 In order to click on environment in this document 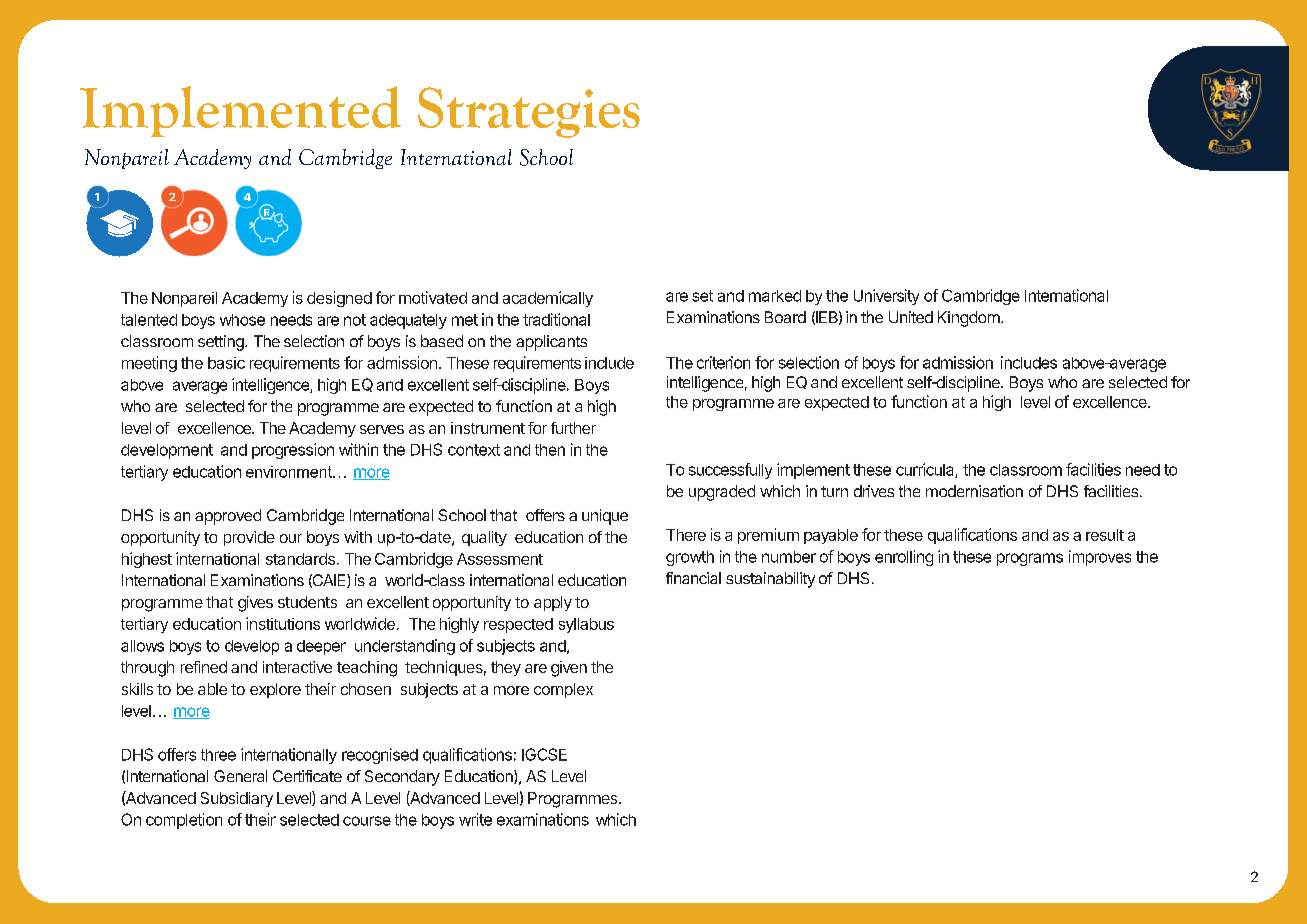, I will do `click(290, 472)`.
